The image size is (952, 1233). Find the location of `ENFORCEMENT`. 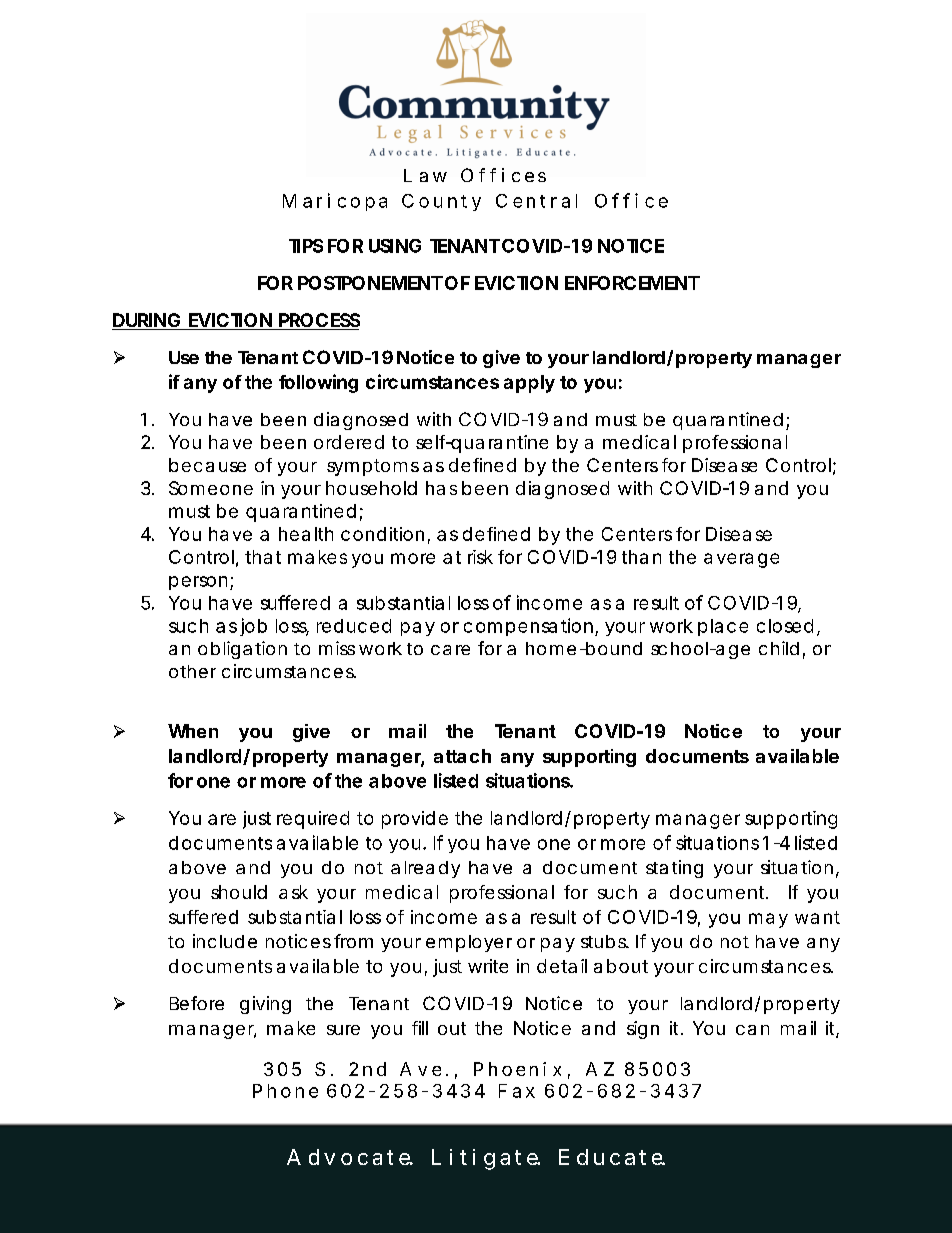

ENFORCEMENT is located at coordinates (632, 283).
